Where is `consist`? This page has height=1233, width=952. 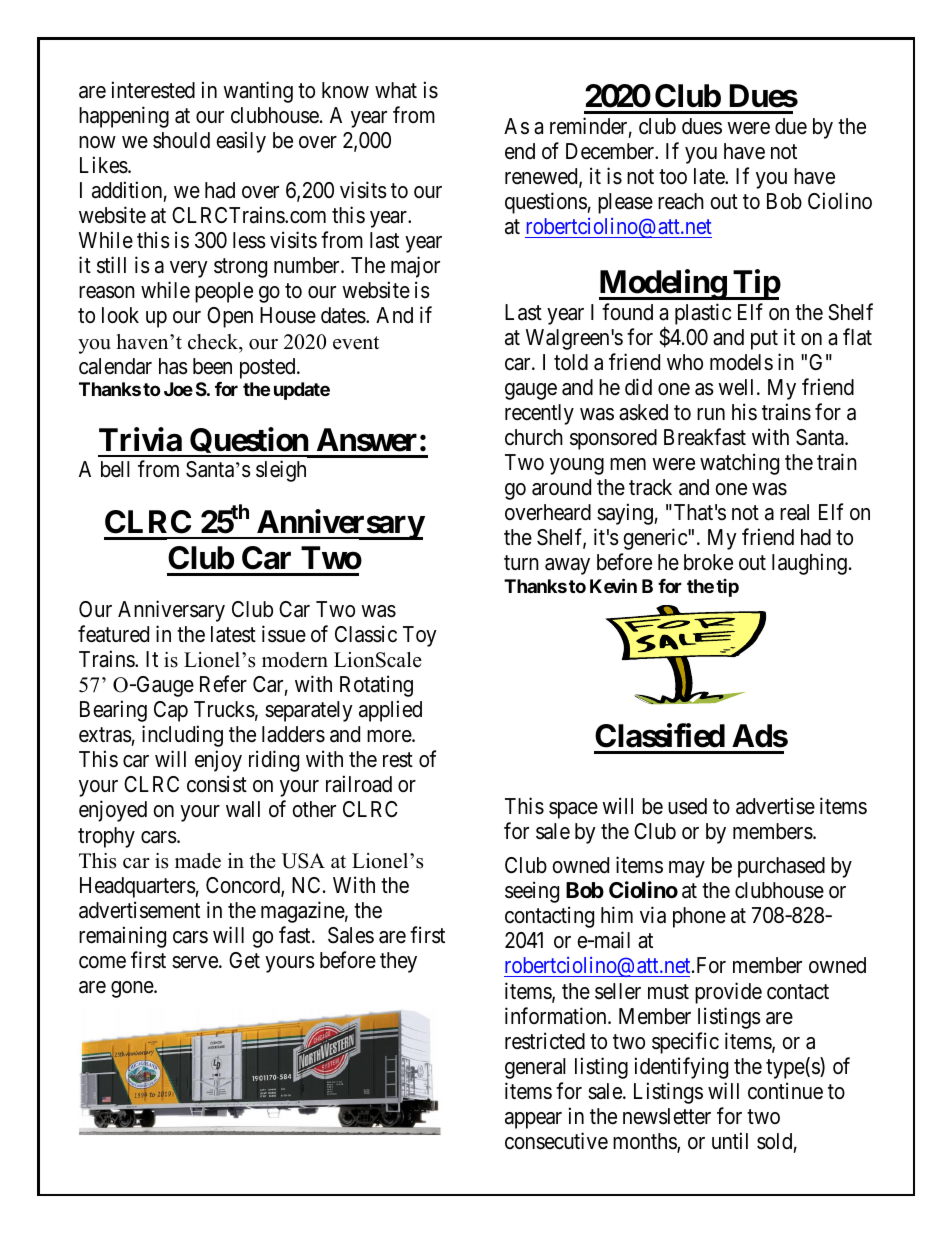
consist is located at coordinates (217, 784).
